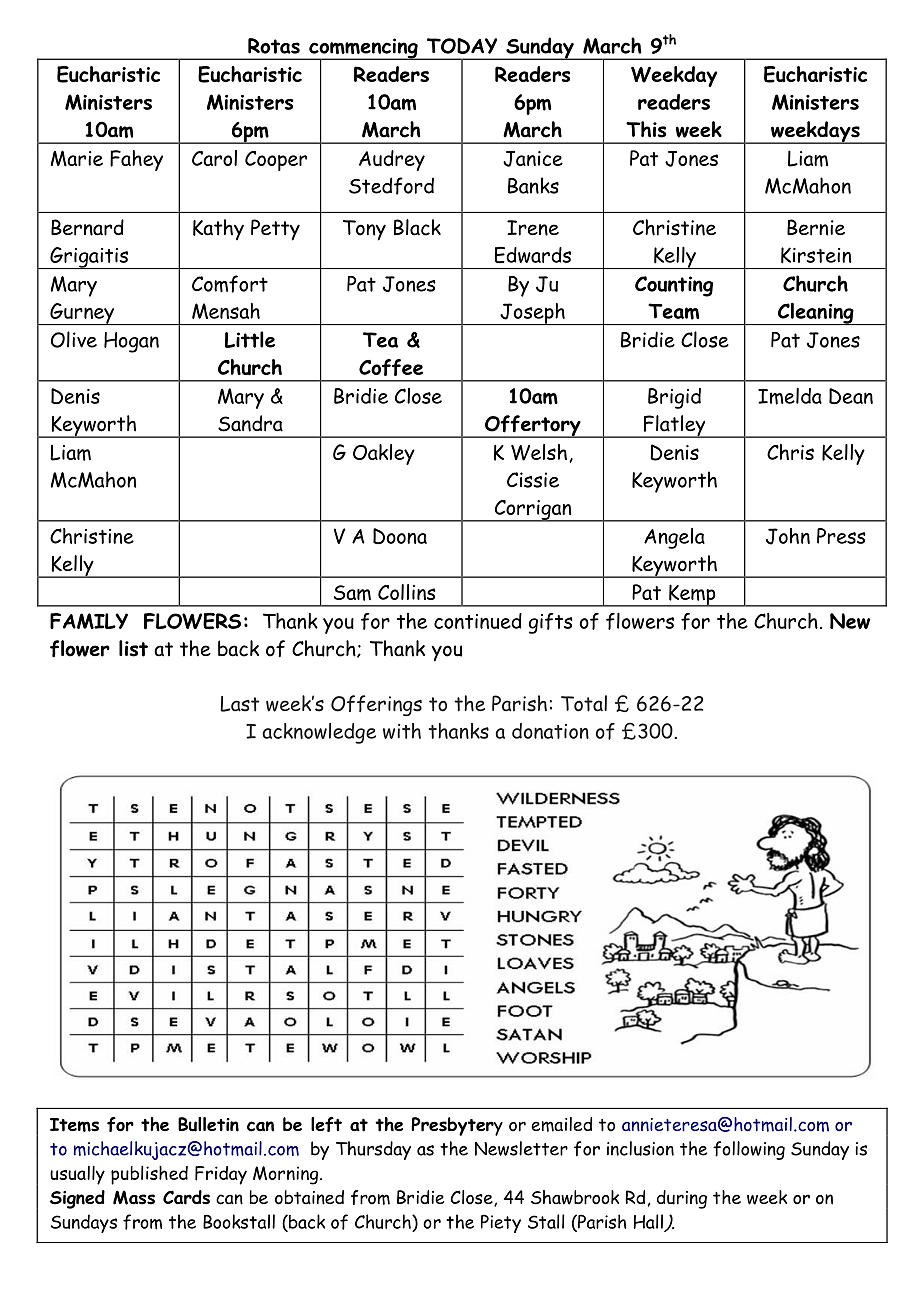  I want to click on following, so click(749, 1150).
